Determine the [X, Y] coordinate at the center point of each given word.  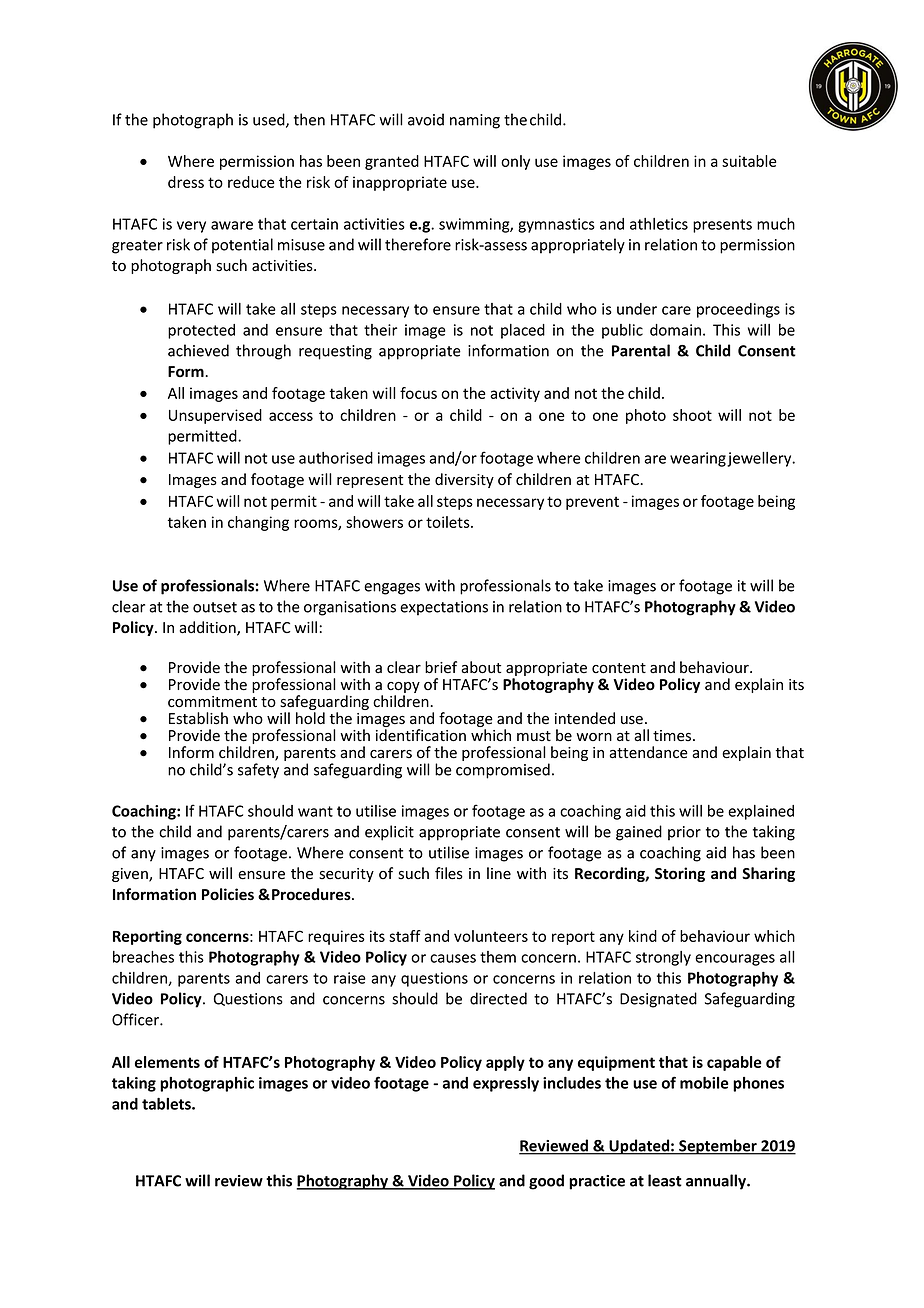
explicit [389, 833]
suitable [749, 161]
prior [684, 833]
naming [475, 121]
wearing [698, 459]
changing [258, 523]
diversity [464, 480]
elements [167, 1062]
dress [186, 182]
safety [258, 771]
